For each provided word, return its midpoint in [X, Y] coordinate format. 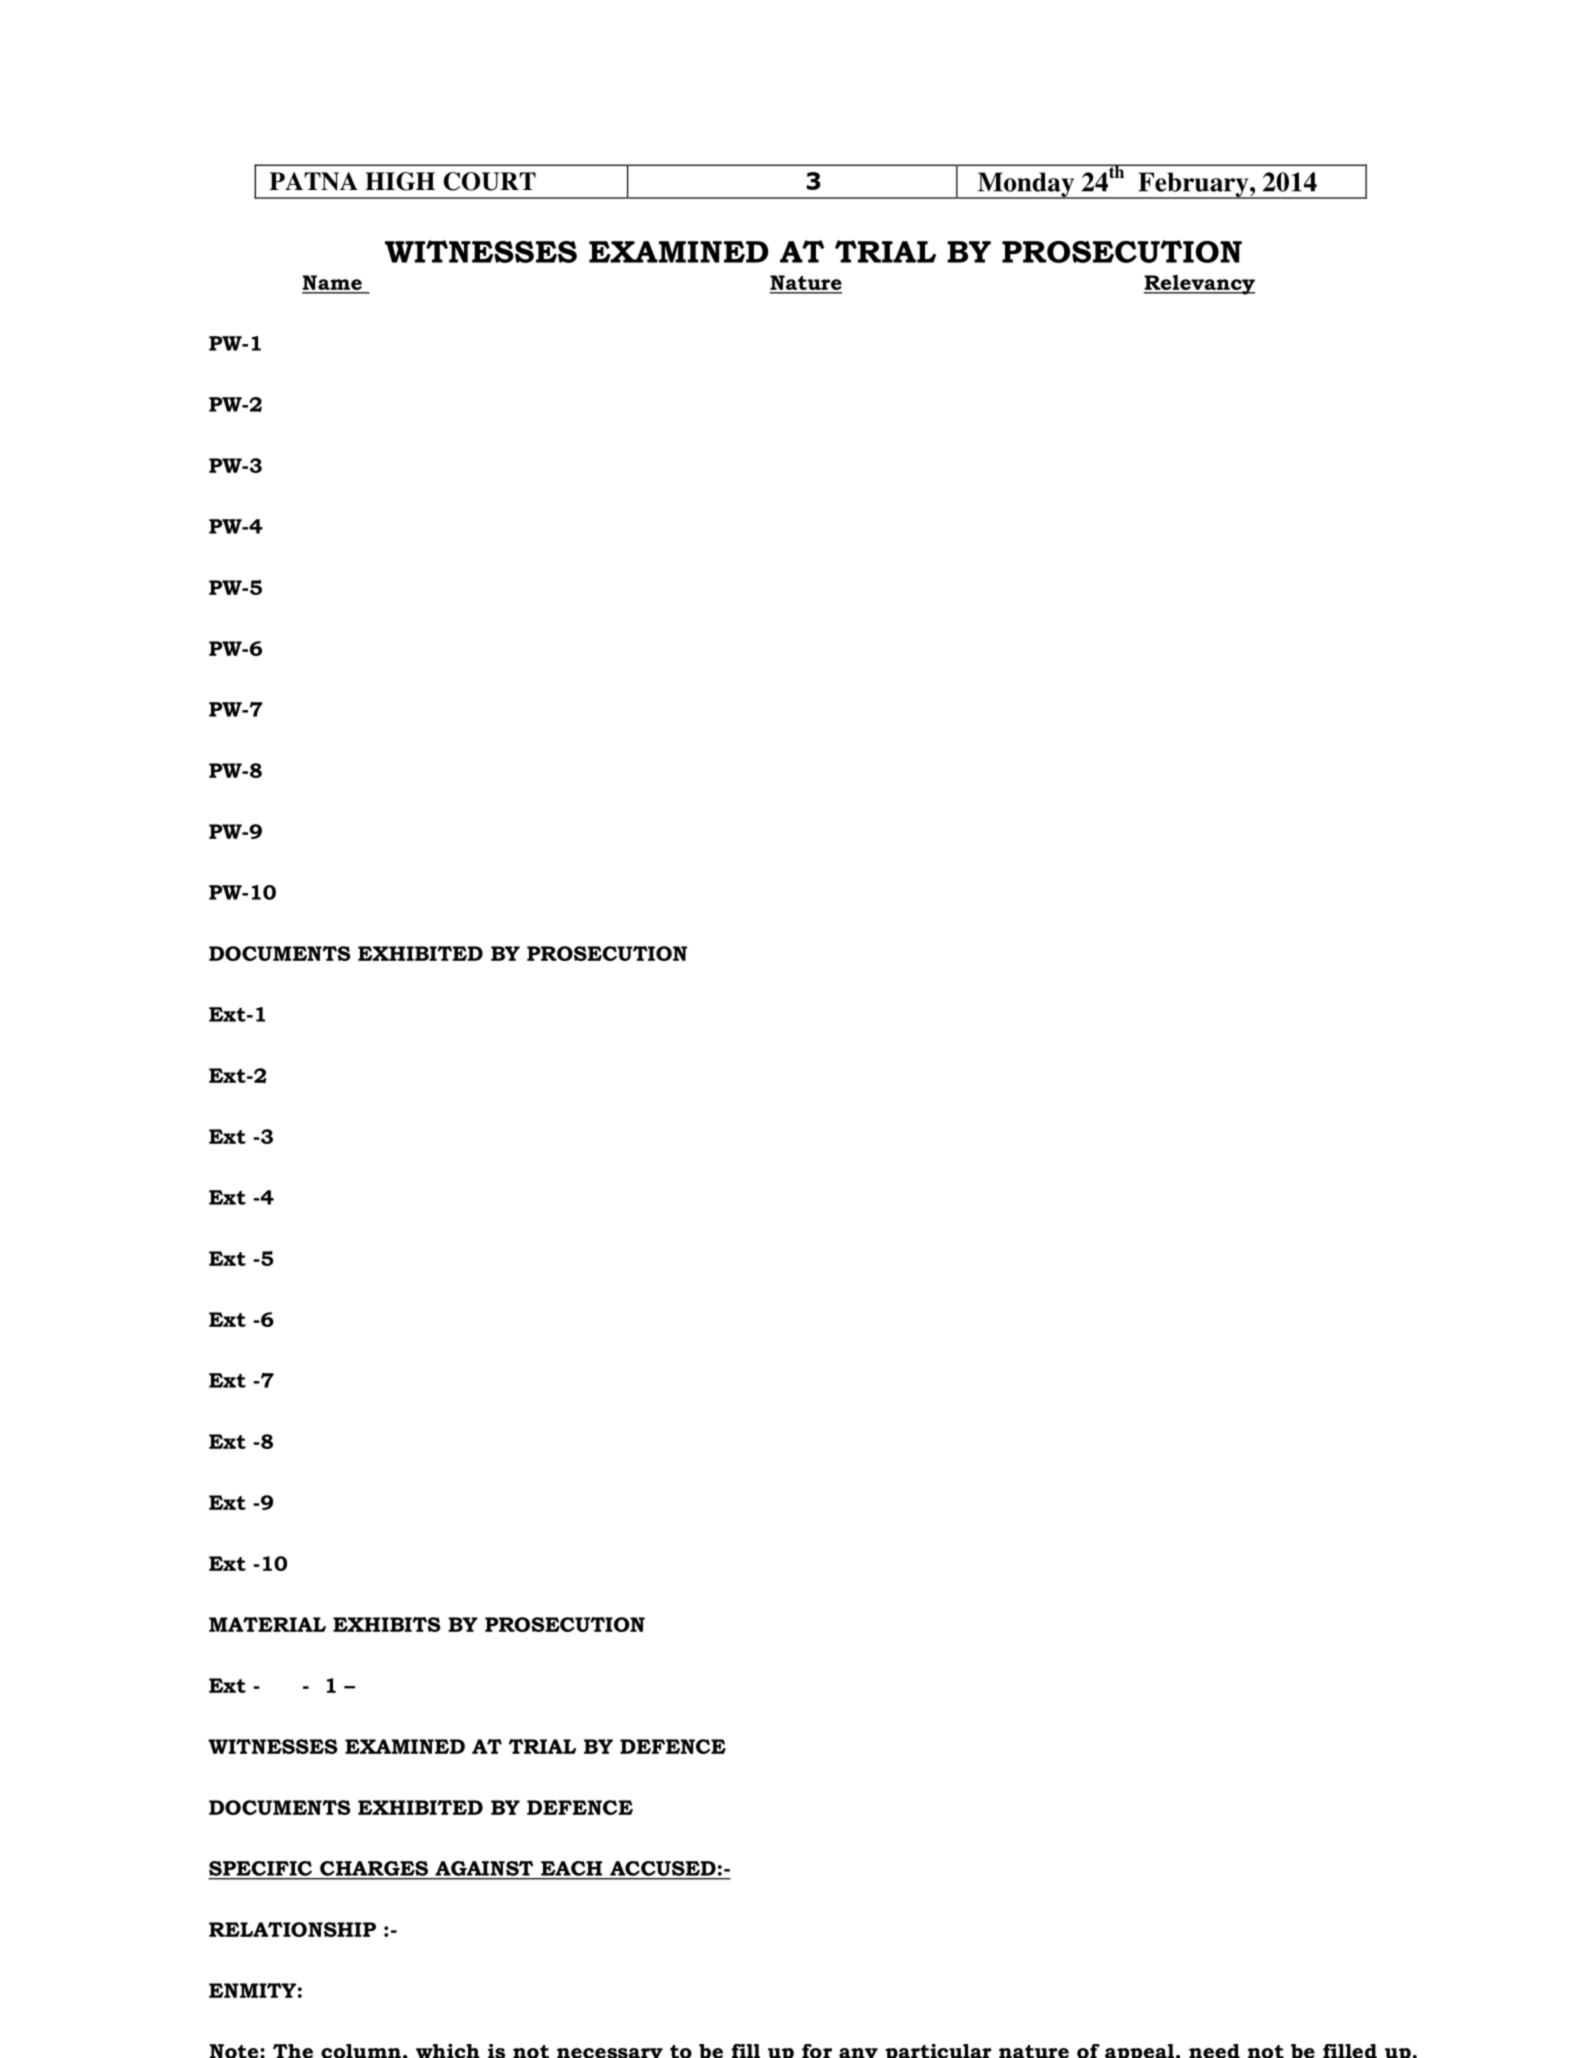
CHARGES [374, 1868]
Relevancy [1199, 285]
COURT [489, 181]
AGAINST [484, 1868]
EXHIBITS [387, 1624]
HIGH [400, 181]
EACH [571, 1868]
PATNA [313, 181]
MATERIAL [267, 1624]
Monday [1026, 185]
